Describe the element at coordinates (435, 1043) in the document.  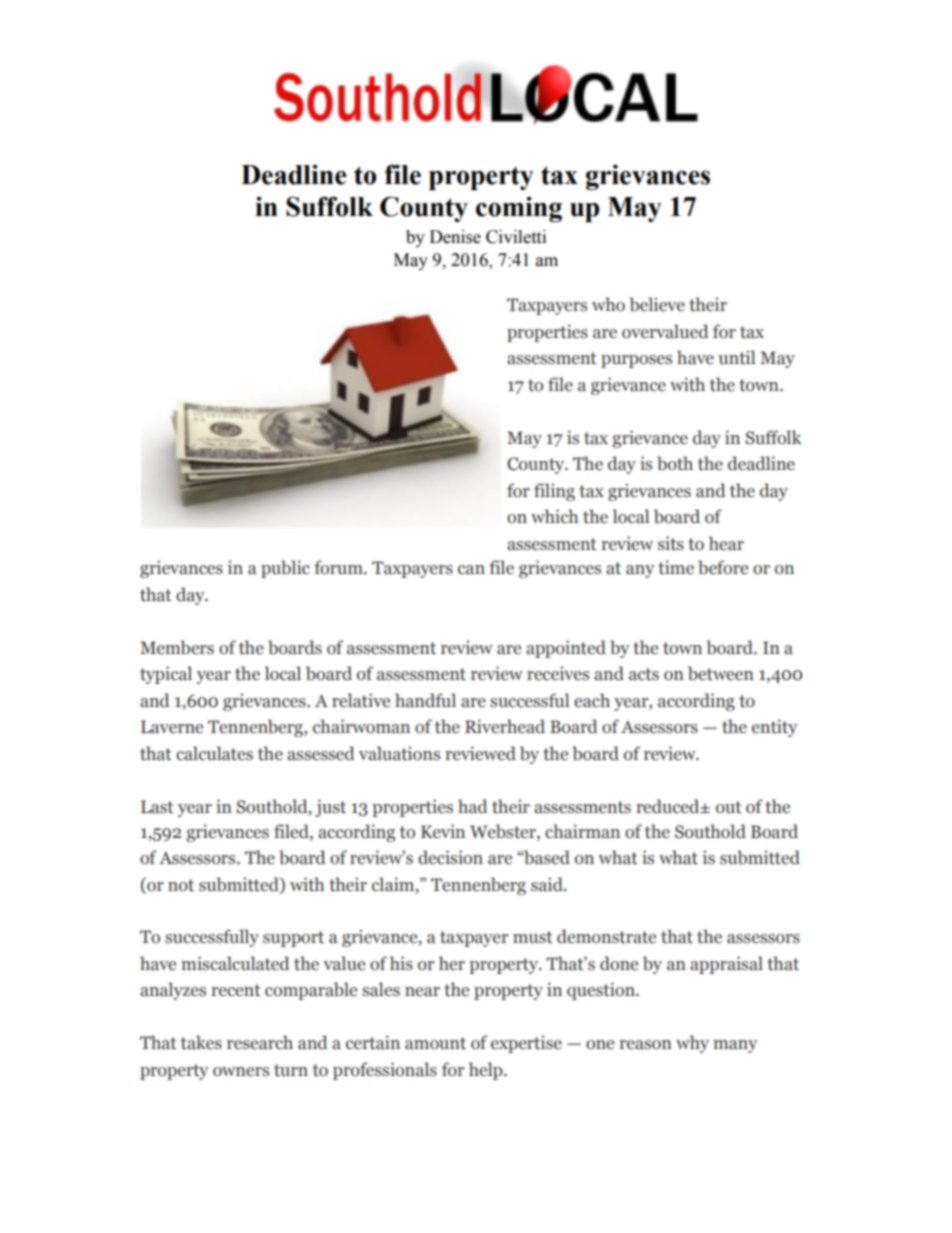
I see `amount` at that location.
